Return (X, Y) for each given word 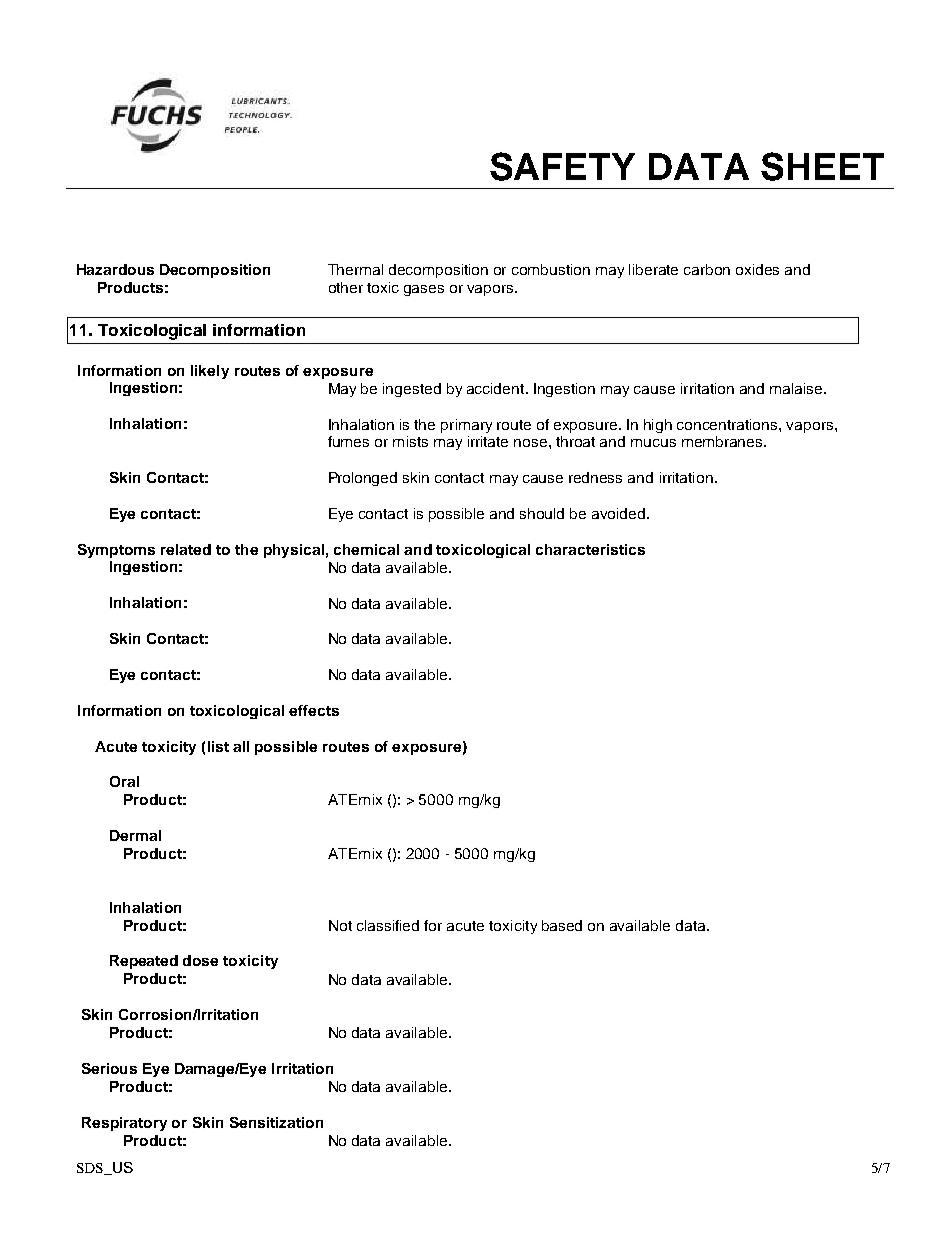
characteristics (590, 549)
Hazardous (115, 269)
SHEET (822, 166)
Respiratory (124, 1124)
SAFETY (562, 166)
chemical (366, 549)
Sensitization (276, 1122)
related (186, 549)
